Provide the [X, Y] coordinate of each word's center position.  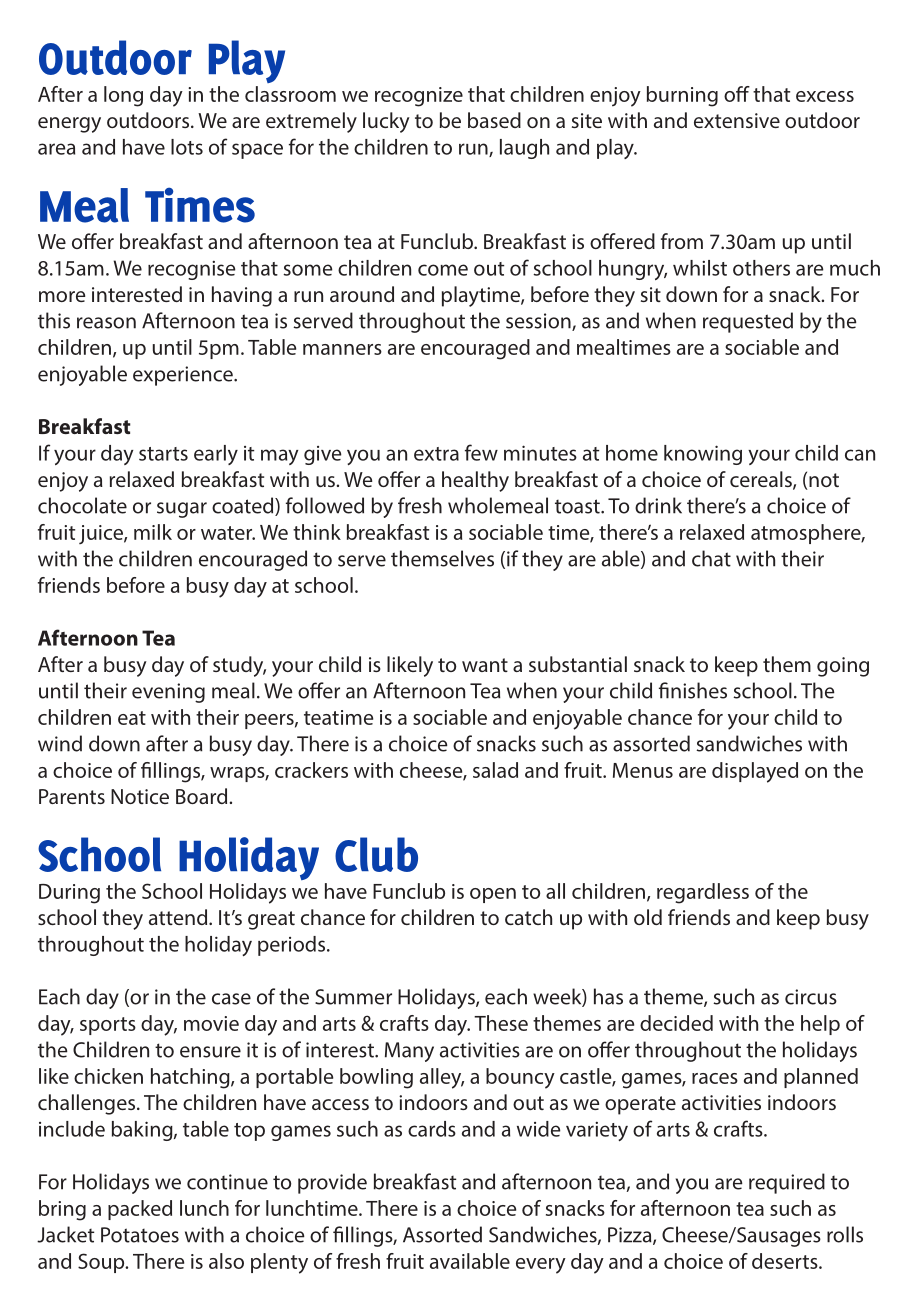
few [481, 452]
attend [179, 917]
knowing [703, 455]
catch [528, 917]
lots [187, 147]
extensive [737, 120]
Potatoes [140, 1235]
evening [168, 693]
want [485, 665]
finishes [693, 690]
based [494, 120]
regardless [703, 893]
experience [184, 376]
